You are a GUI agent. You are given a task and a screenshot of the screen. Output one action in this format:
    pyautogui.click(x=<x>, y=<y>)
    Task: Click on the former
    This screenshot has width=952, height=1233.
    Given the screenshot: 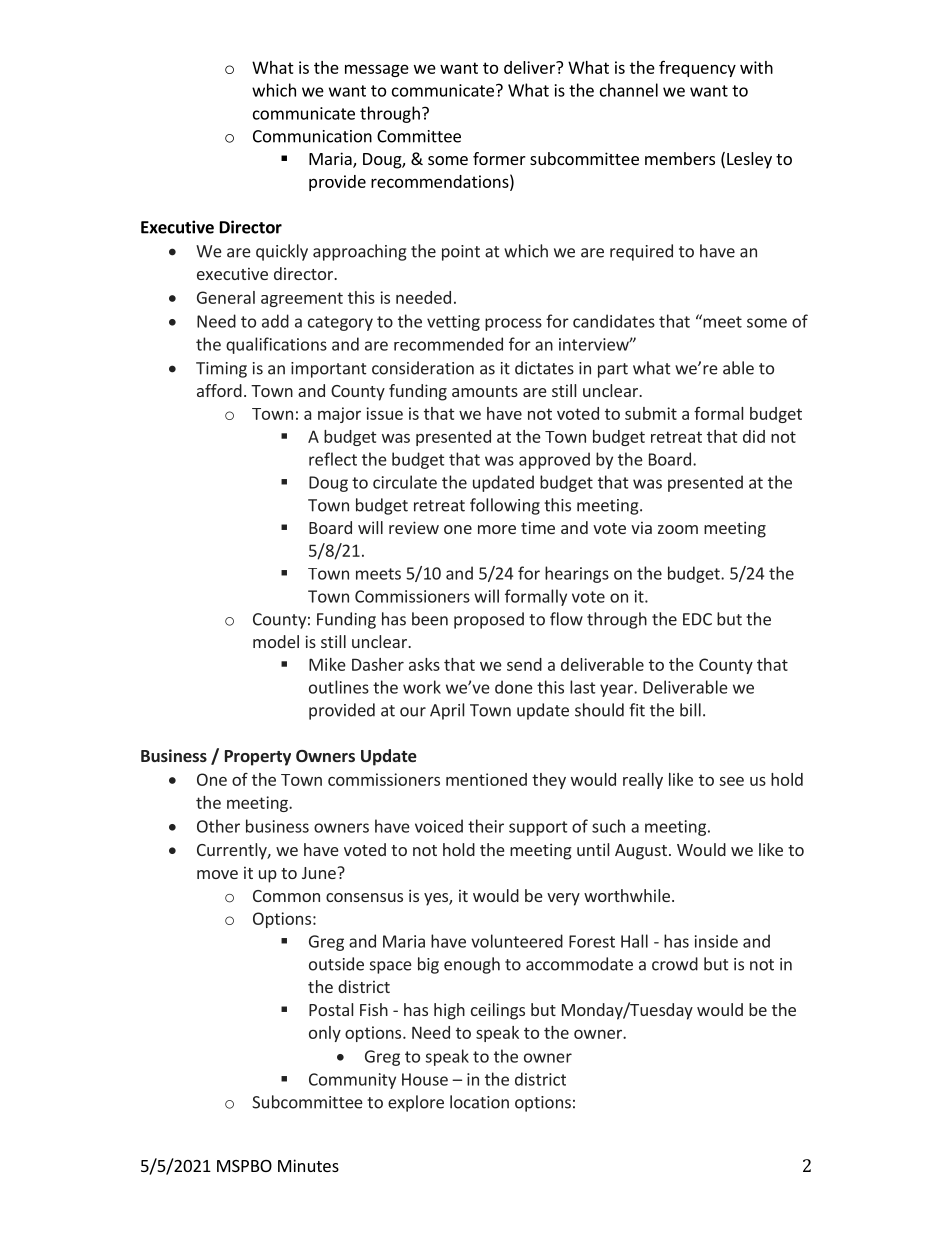 What is the action you would take?
    pyautogui.click(x=499, y=158)
